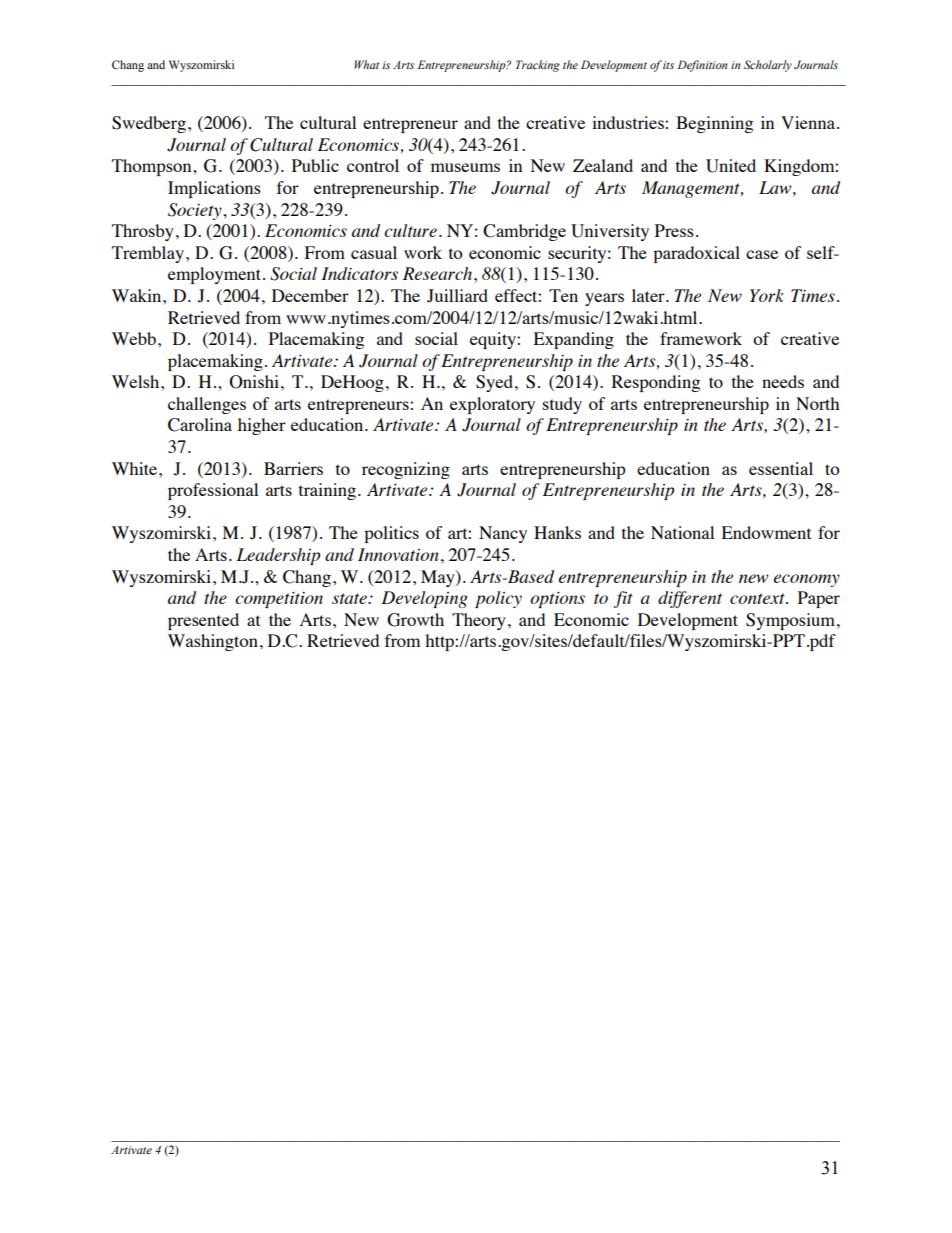 The height and width of the screenshot is (1233, 952). Describe the element at coordinates (439, 273) in the screenshot. I see `Research` at that location.
